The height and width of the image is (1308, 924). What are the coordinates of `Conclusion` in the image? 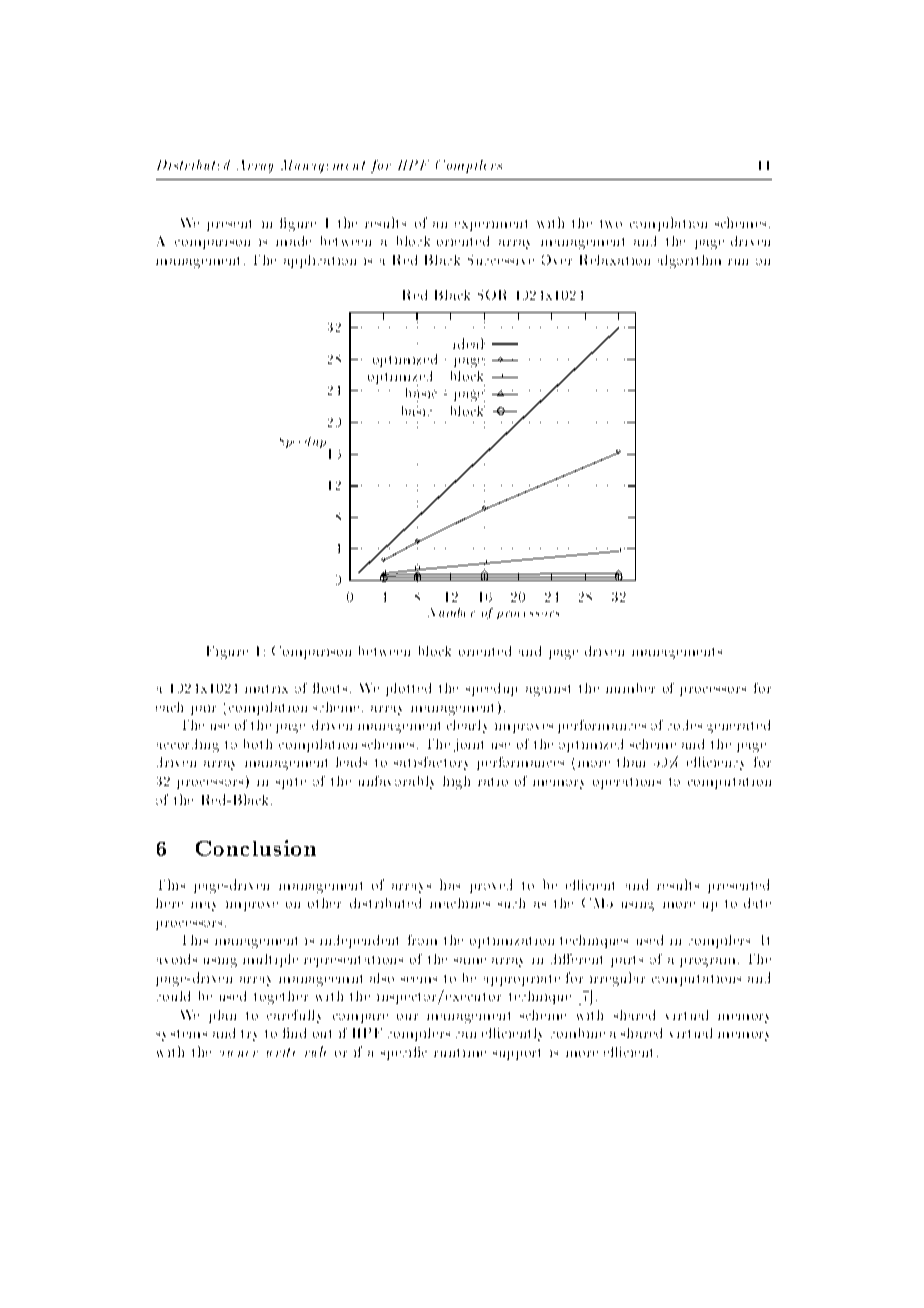 It's located at (256, 848).
